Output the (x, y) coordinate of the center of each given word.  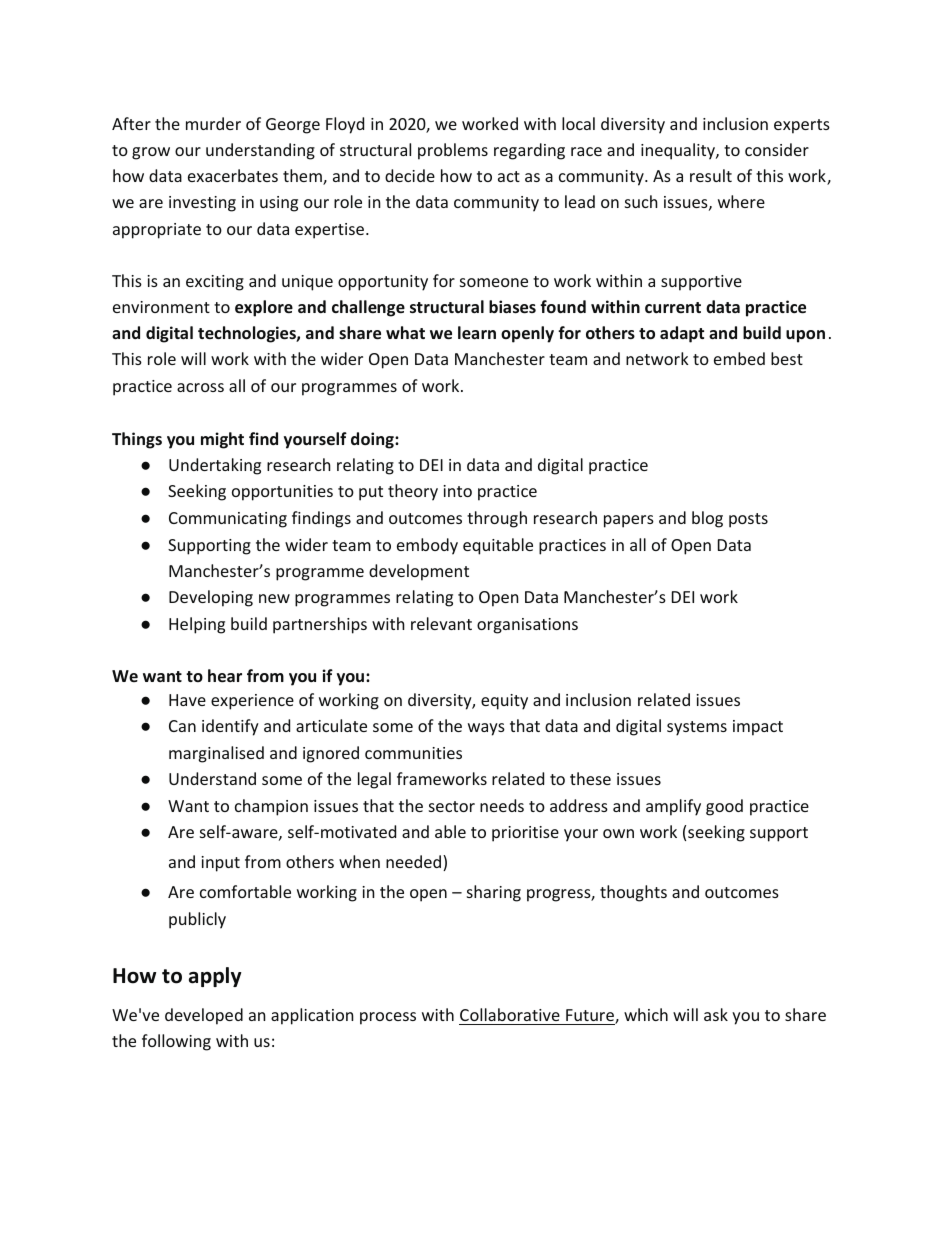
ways (486, 729)
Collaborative (510, 1014)
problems (453, 151)
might (222, 440)
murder (213, 123)
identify (230, 727)
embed (739, 358)
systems (697, 728)
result (711, 175)
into (457, 491)
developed (204, 1016)
